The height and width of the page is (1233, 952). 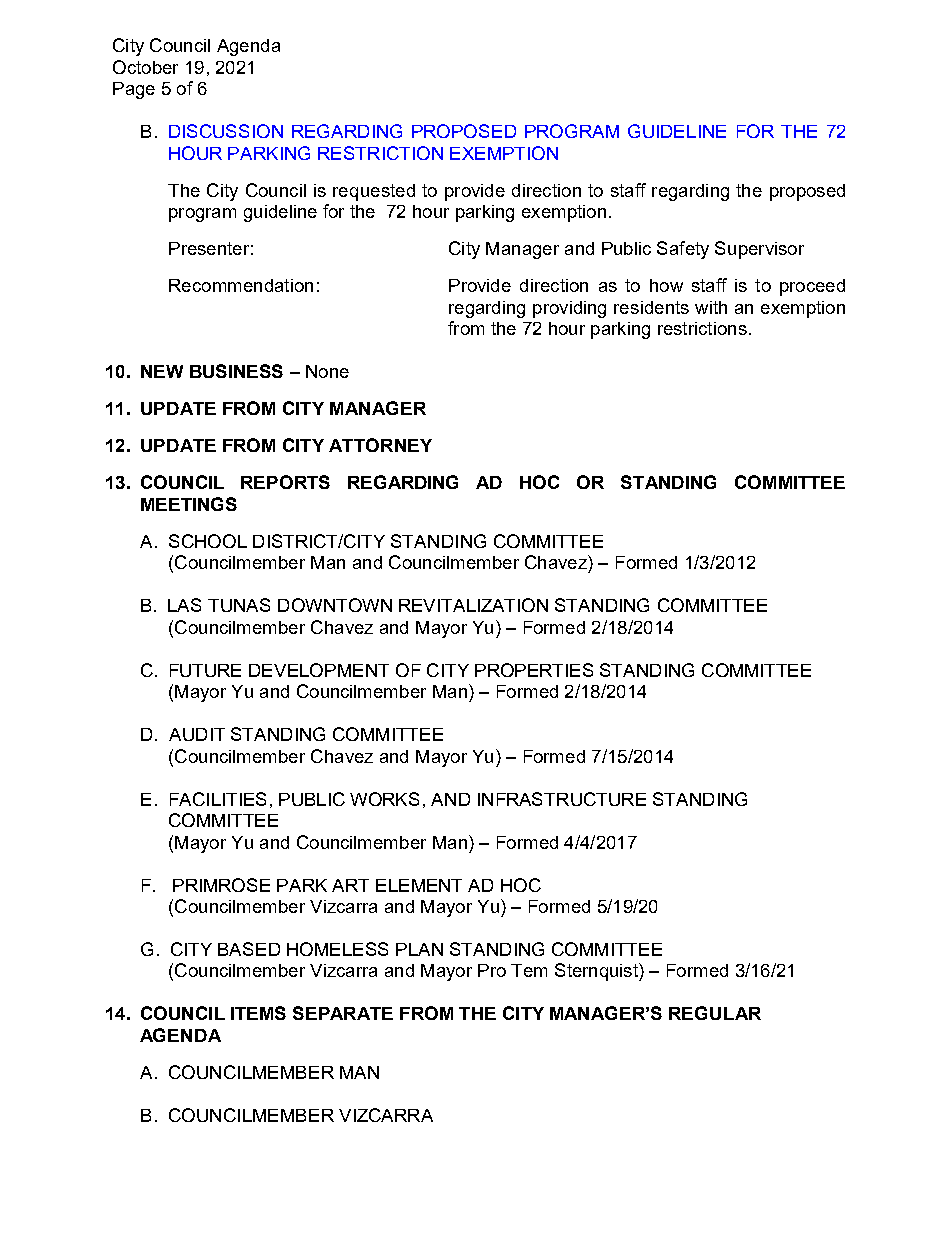 What do you see at coordinates (205, 670) in the page?
I see `FUTURE` at bounding box center [205, 670].
